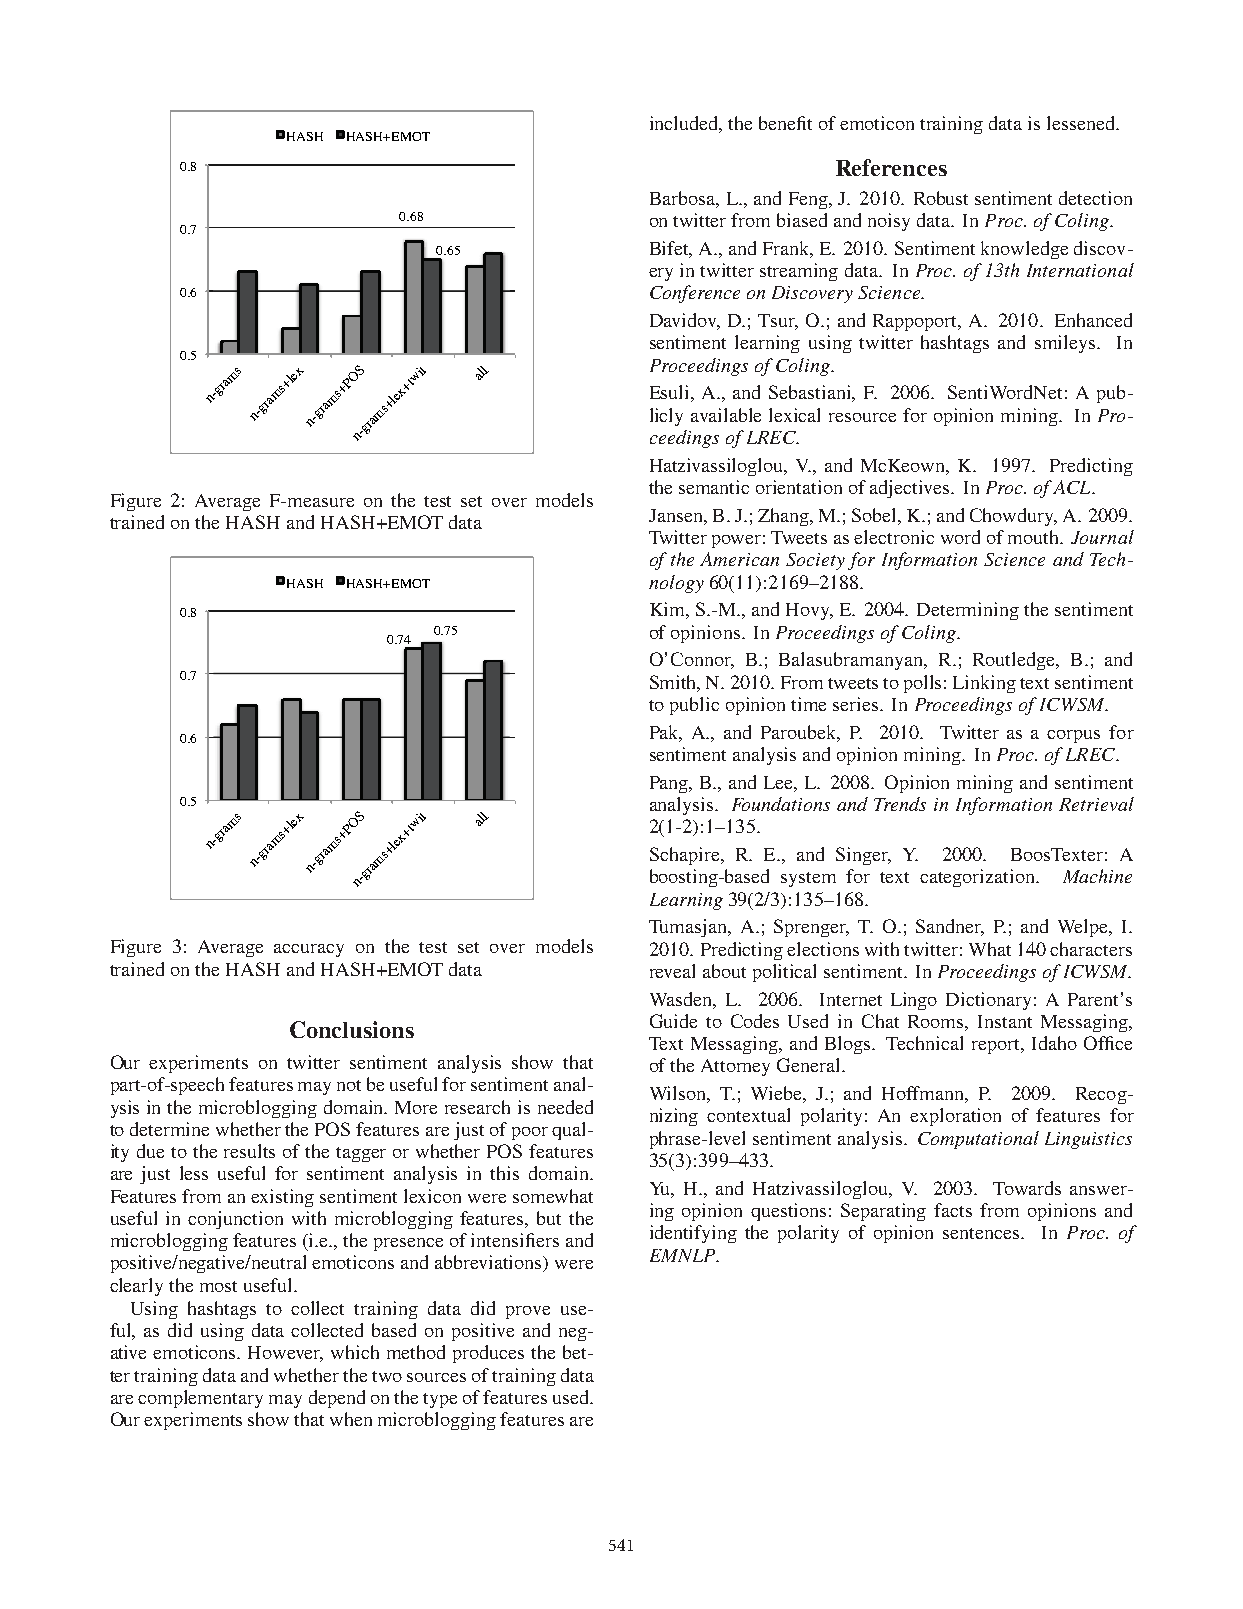  I want to click on not, so click(349, 1085).
